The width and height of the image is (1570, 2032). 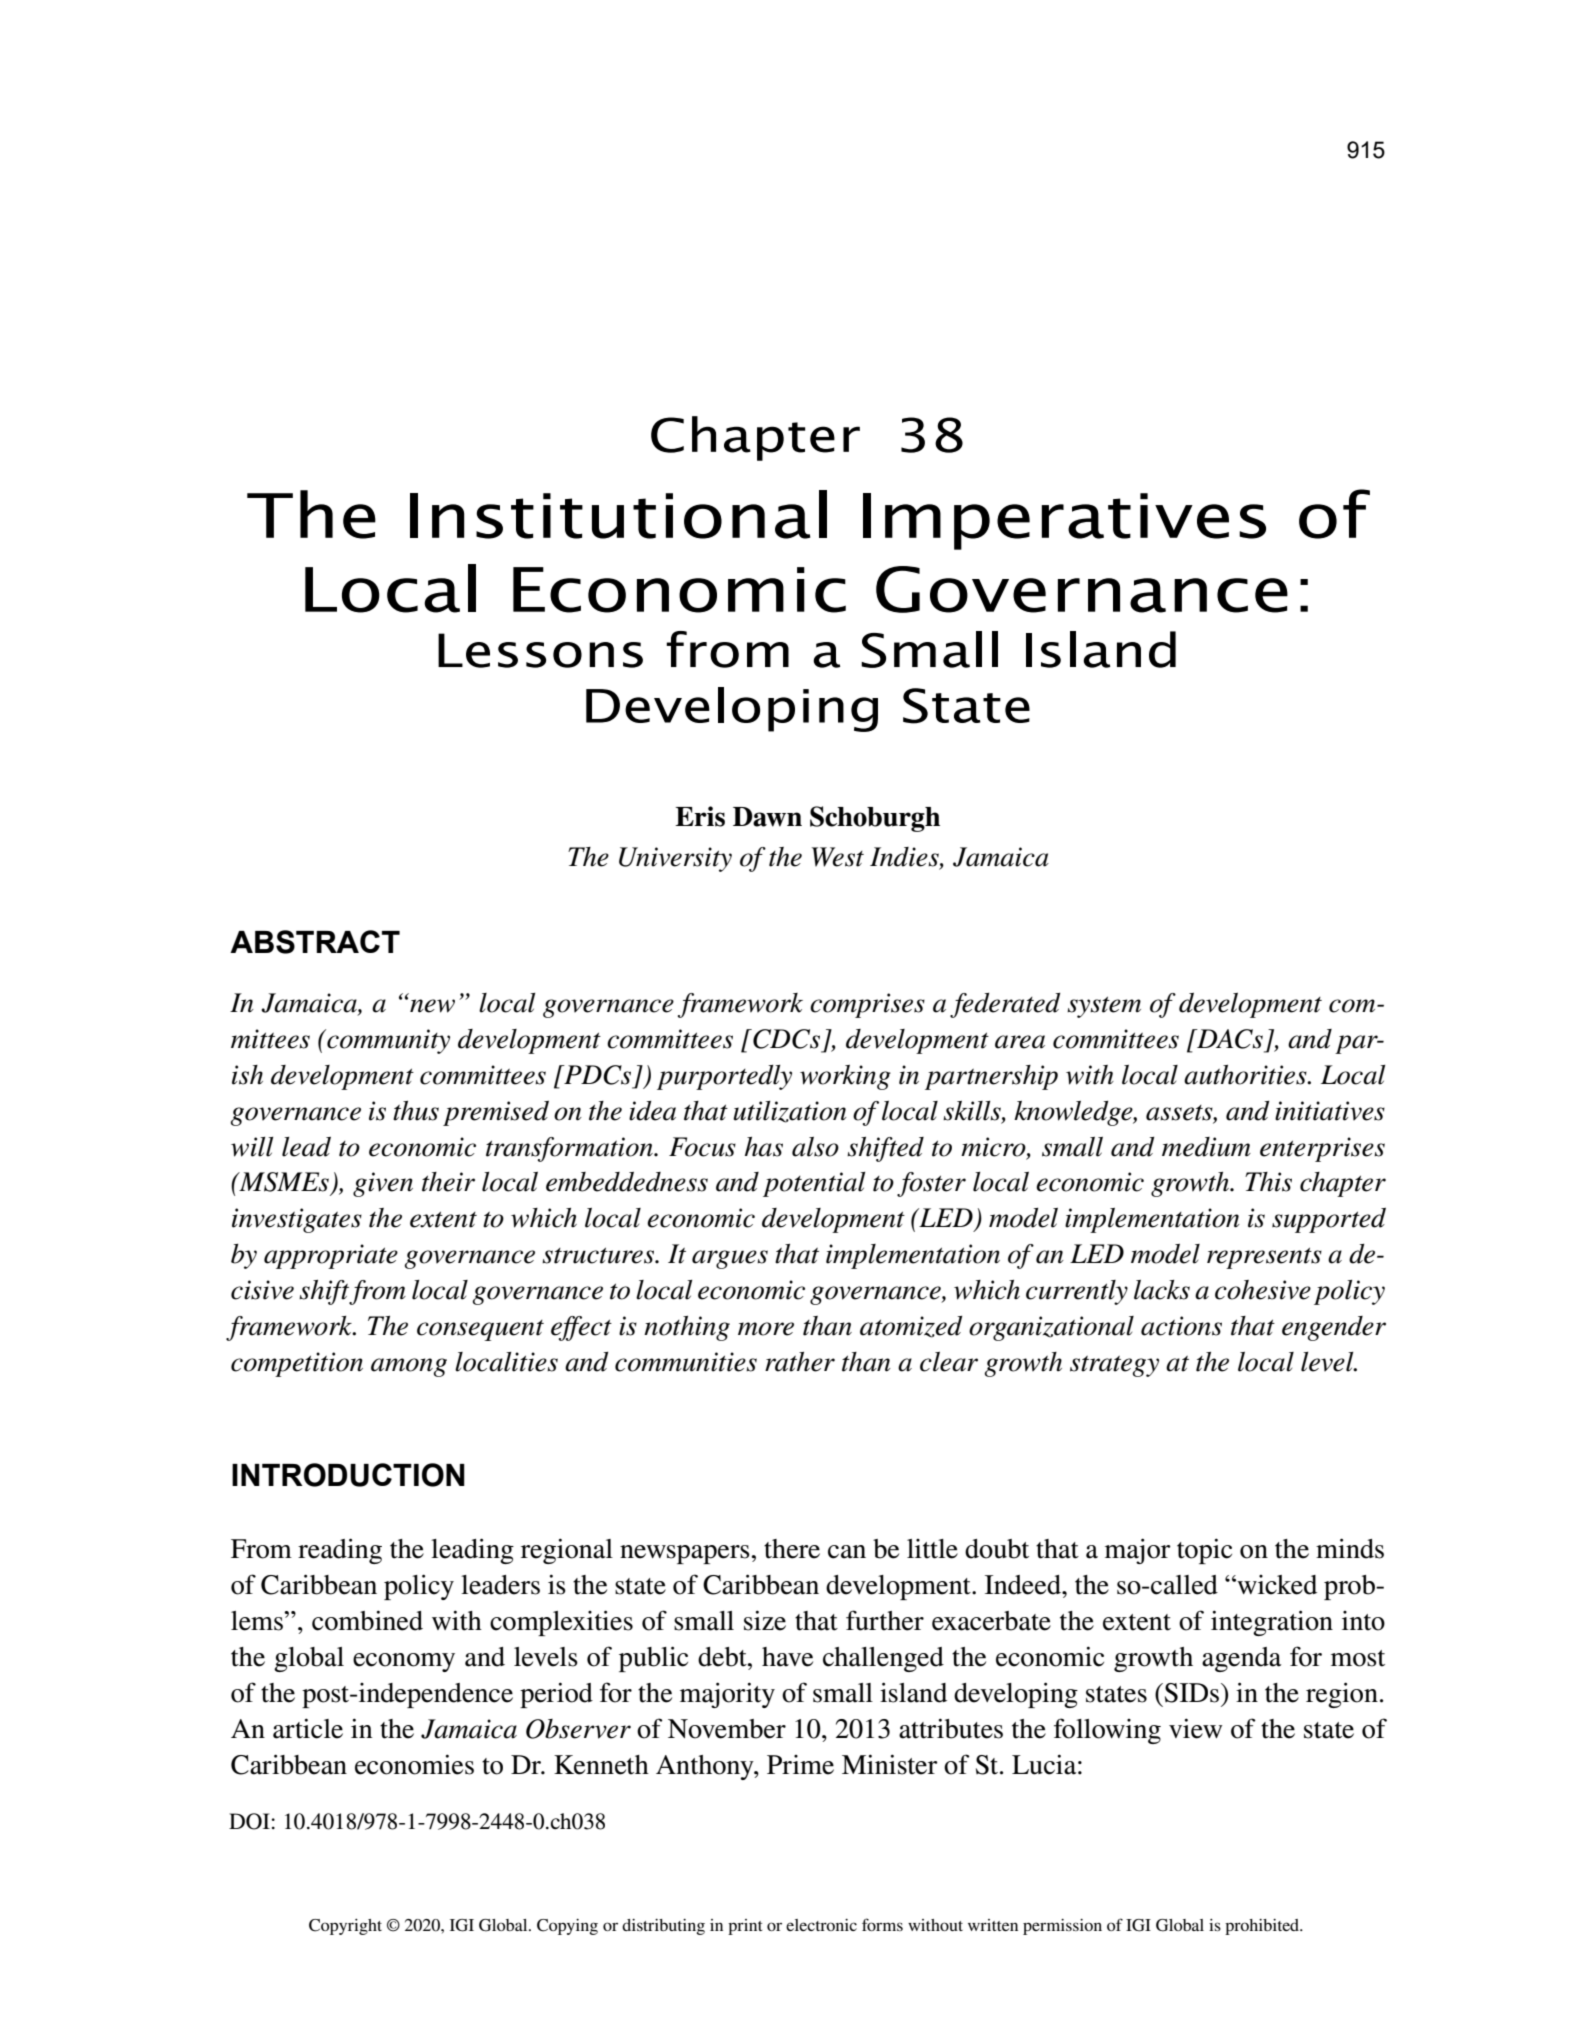 I want to click on potential, so click(x=814, y=1184).
